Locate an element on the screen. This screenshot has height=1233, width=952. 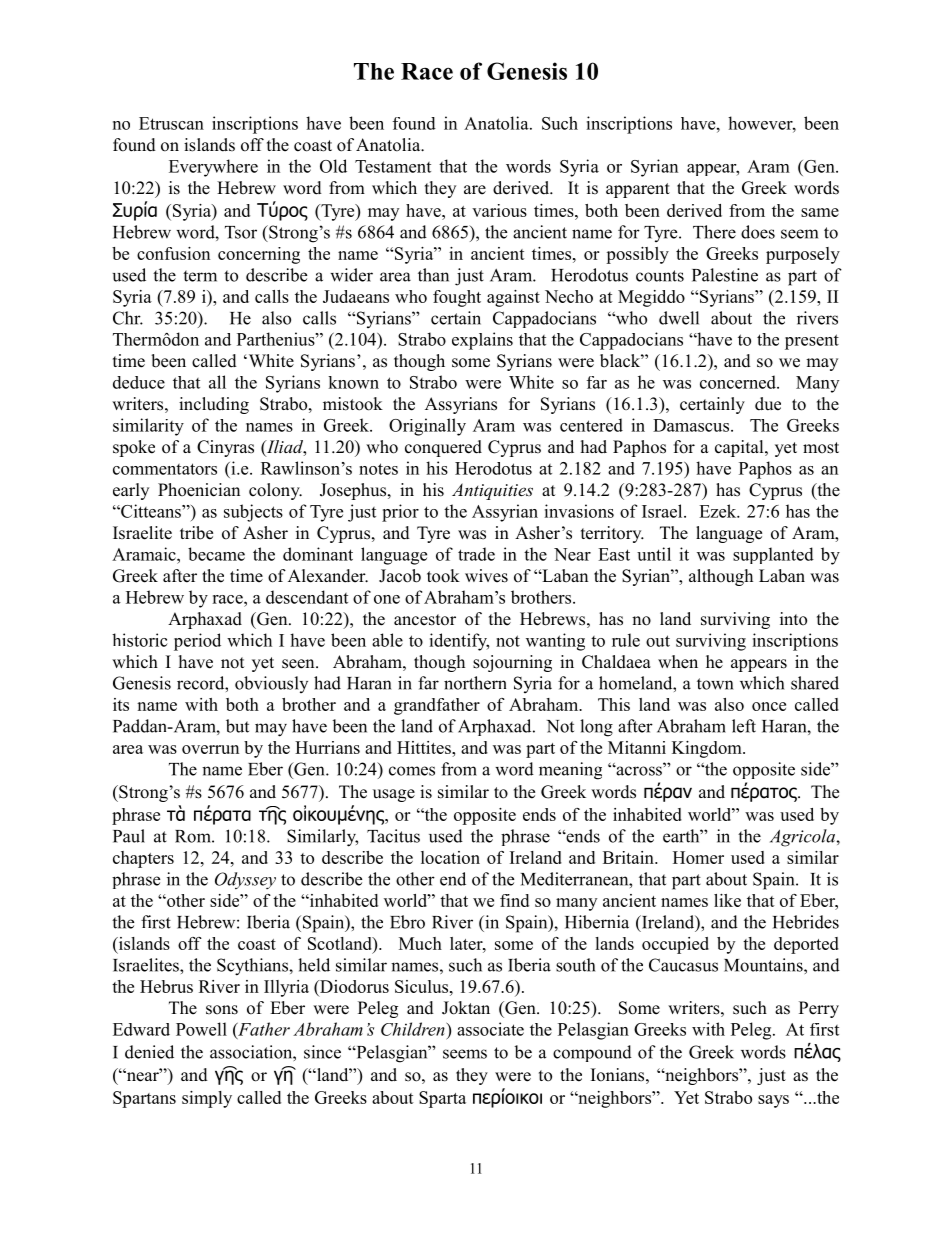
apparent is located at coordinates (638, 190).
